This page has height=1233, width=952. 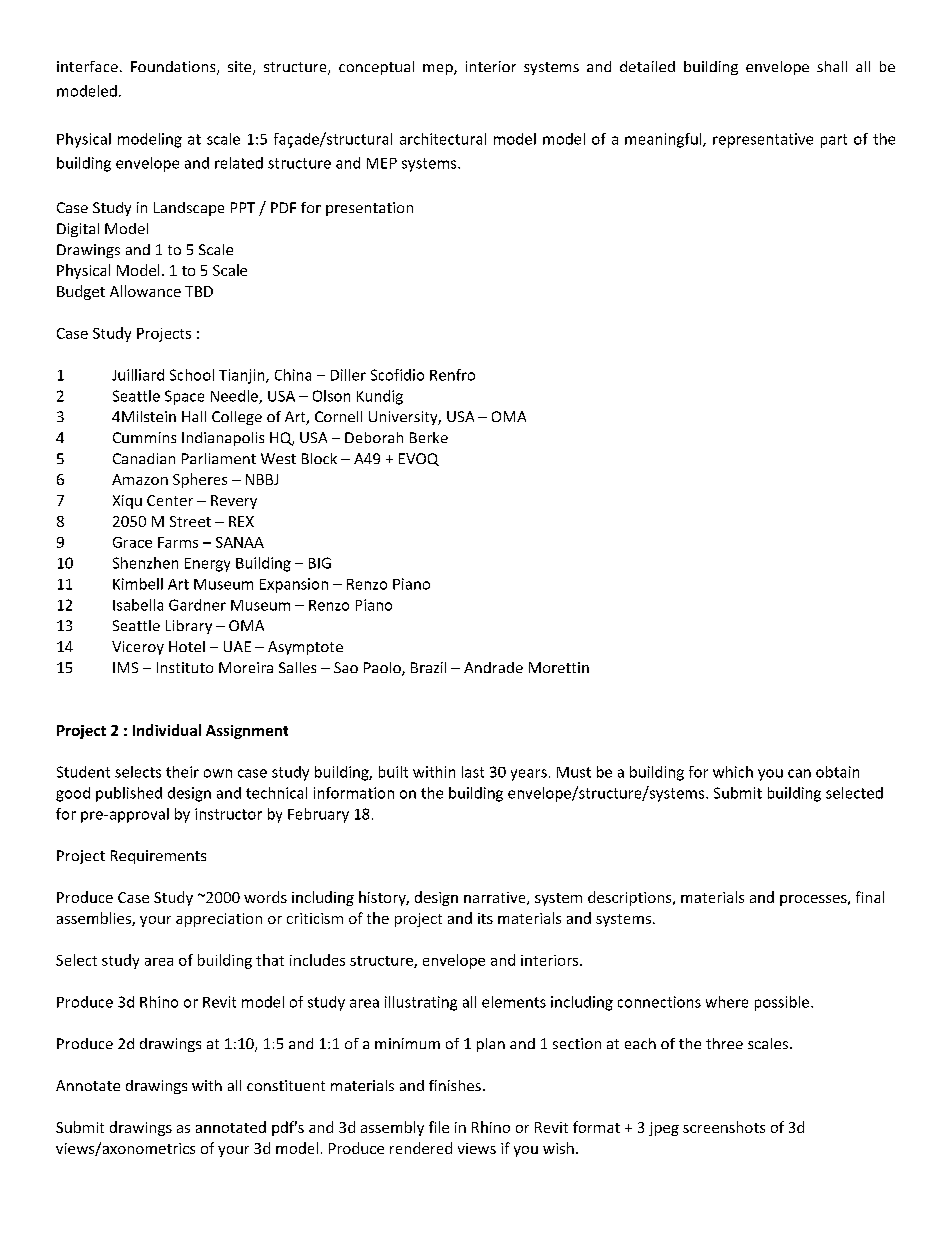 I want to click on Foundations, so click(x=174, y=68).
